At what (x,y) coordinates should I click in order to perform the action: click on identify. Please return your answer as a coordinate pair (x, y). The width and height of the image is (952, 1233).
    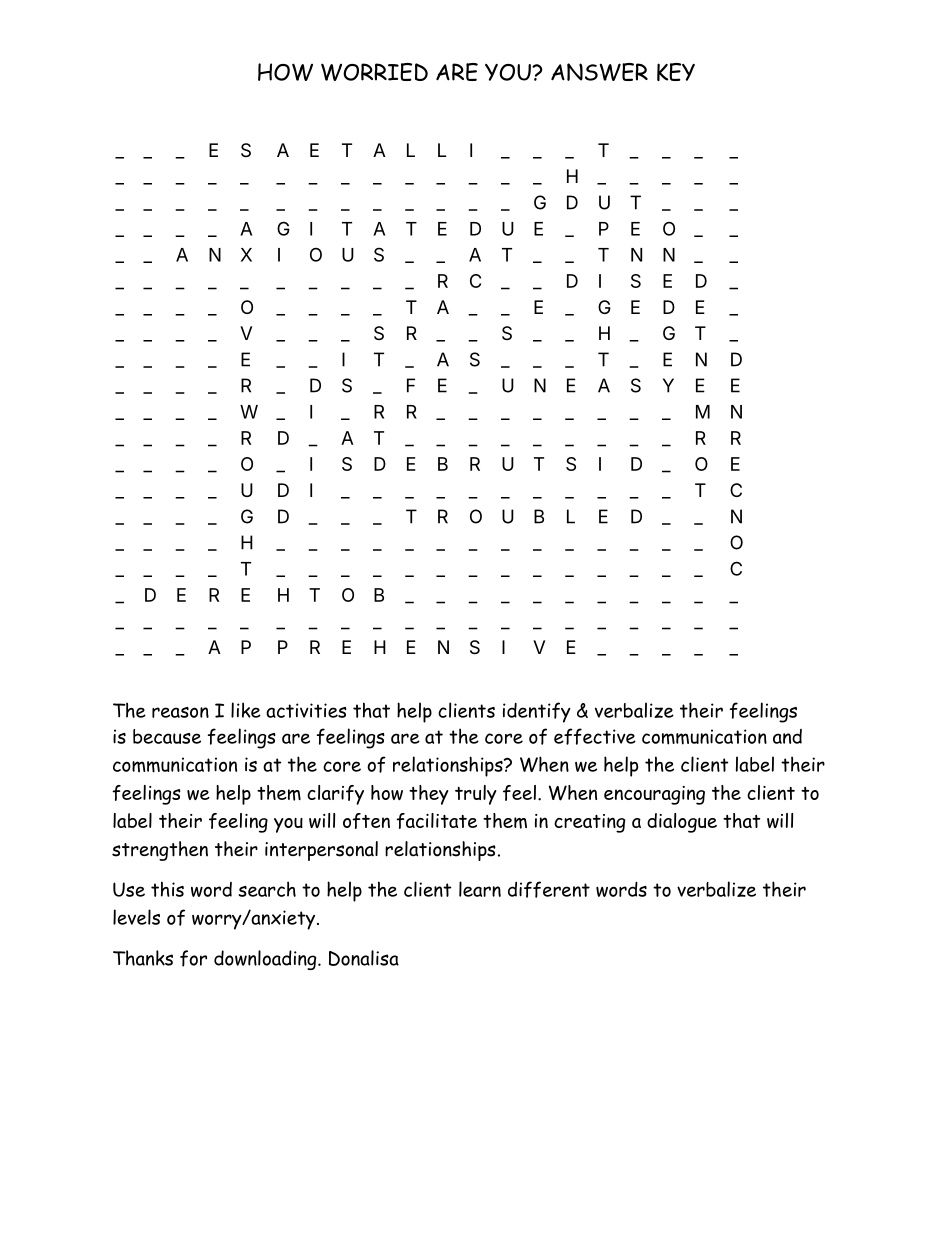
    Looking at the image, I should click on (537, 712).
